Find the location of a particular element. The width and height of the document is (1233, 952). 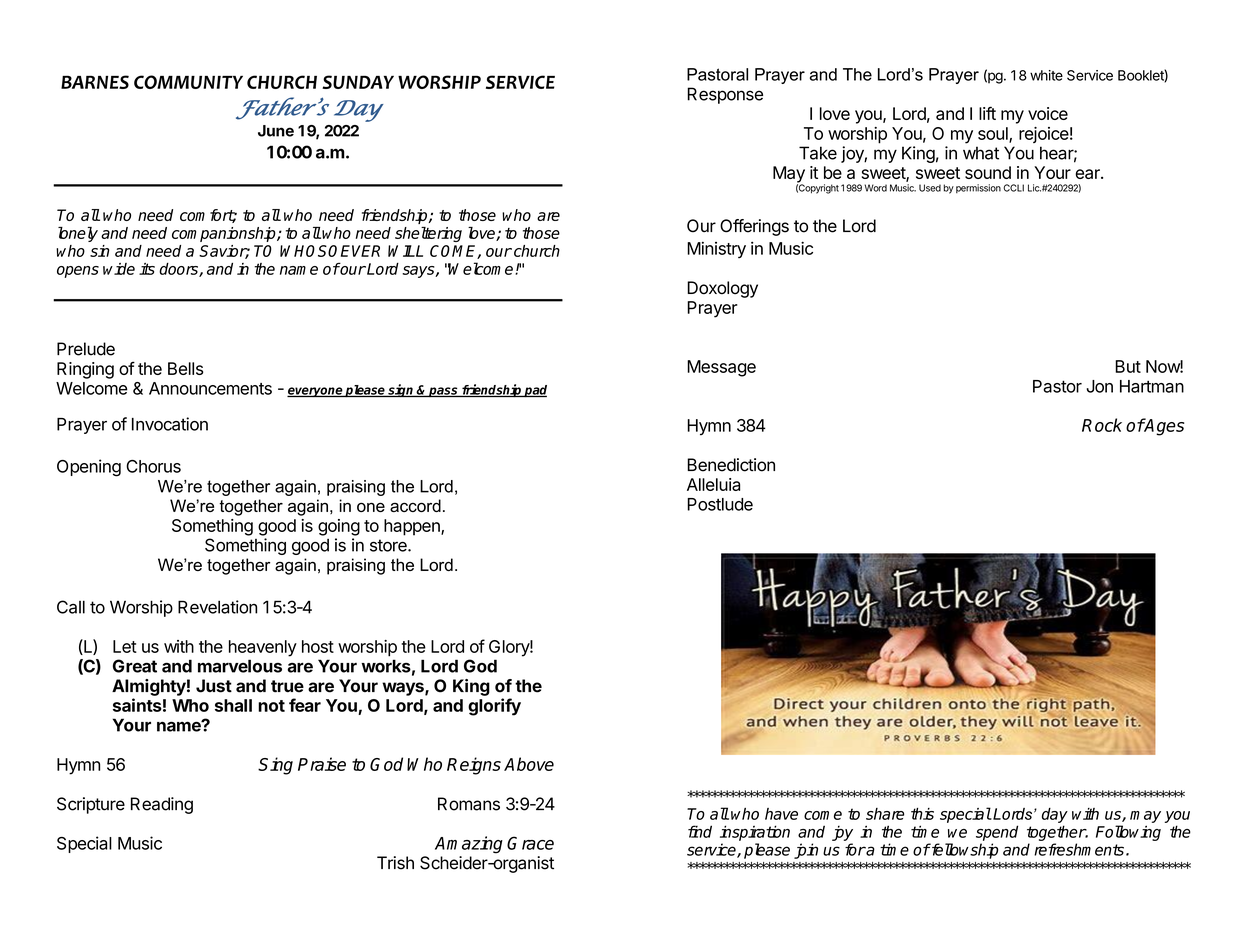

voice is located at coordinates (1048, 113).
